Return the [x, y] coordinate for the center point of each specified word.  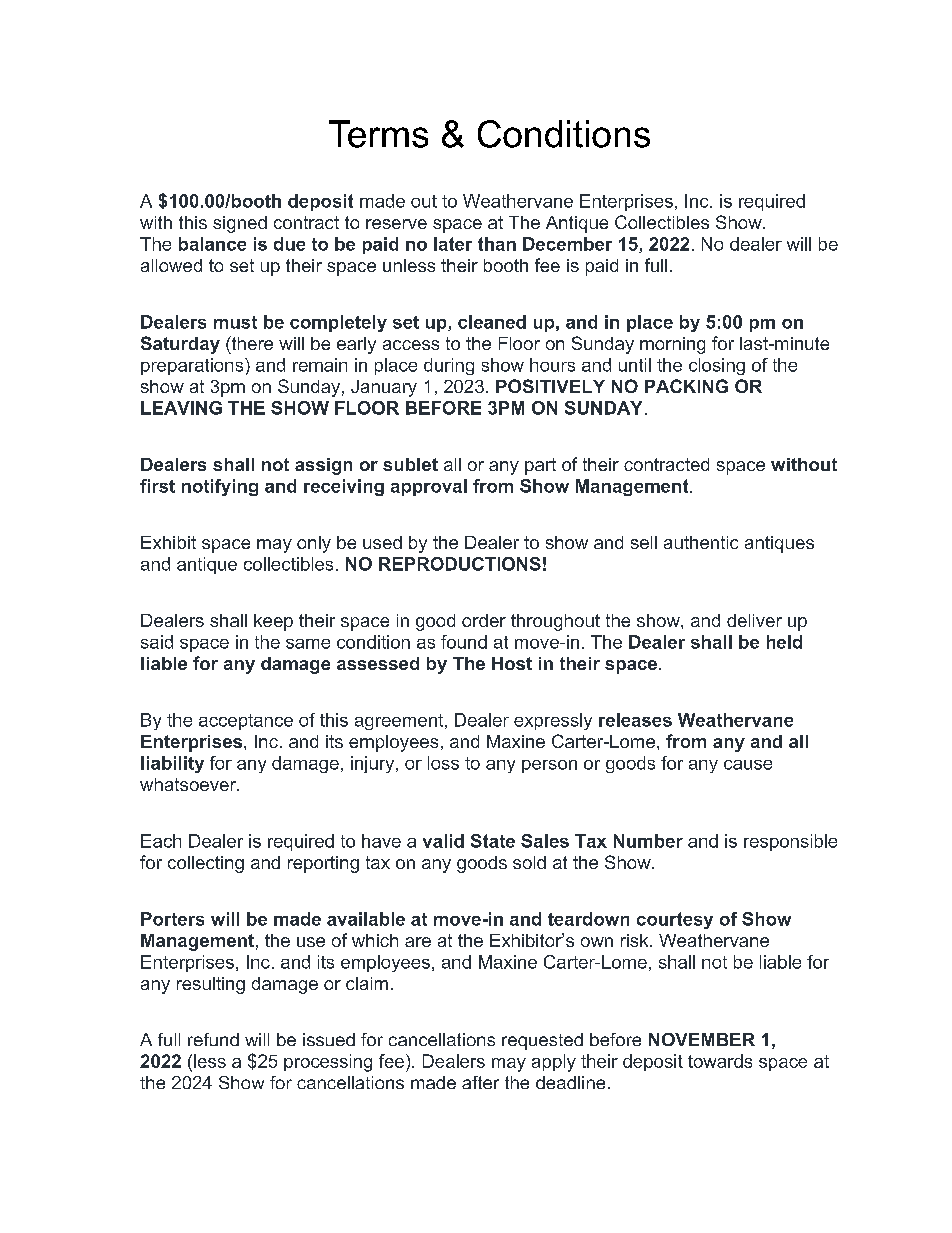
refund [213, 1039]
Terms [378, 134]
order [484, 620]
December [567, 244]
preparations [193, 366]
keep [273, 622]
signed [240, 224]
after [480, 1082]
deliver [754, 620]
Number [648, 841]
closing [717, 366]
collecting [206, 864]
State [493, 841]
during [449, 366]
